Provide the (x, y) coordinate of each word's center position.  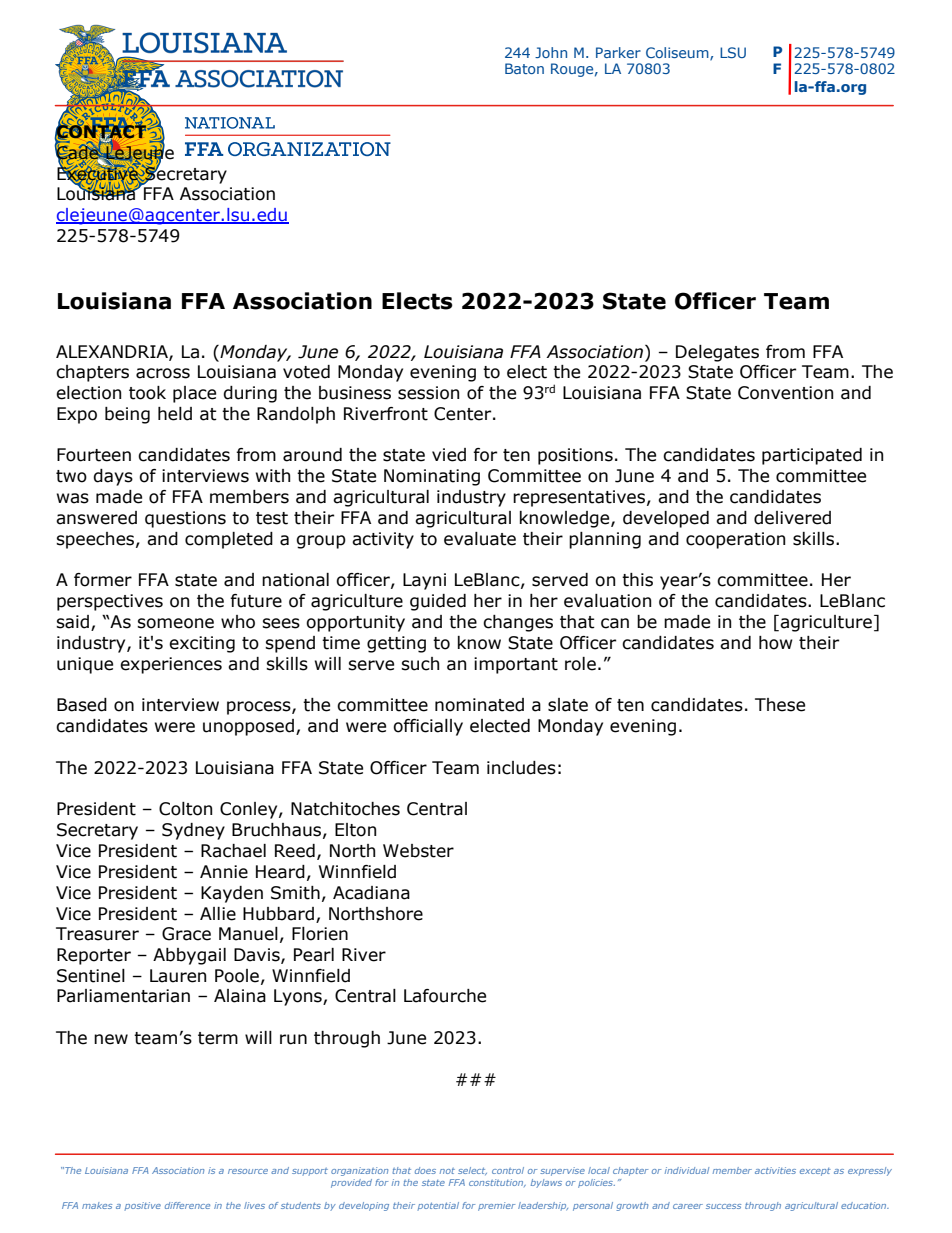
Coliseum (678, 53)
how (776, 643)
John (551, 52)
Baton (524, 68)
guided (438, 602)
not (447, 1171)
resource (248, 1171)
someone (175, 623)
